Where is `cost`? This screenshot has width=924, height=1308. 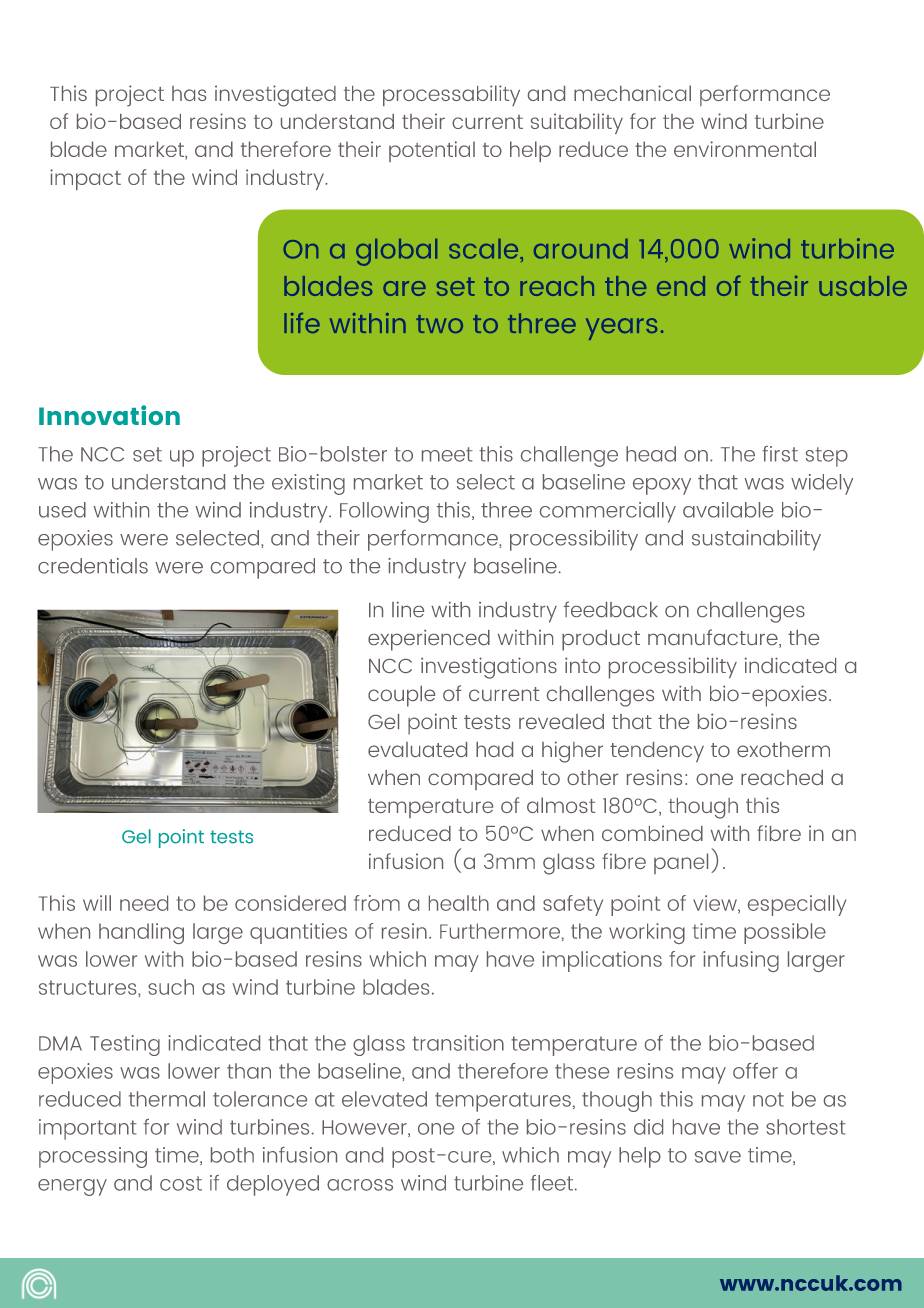 cost is located at coordinates (181, 1183).
